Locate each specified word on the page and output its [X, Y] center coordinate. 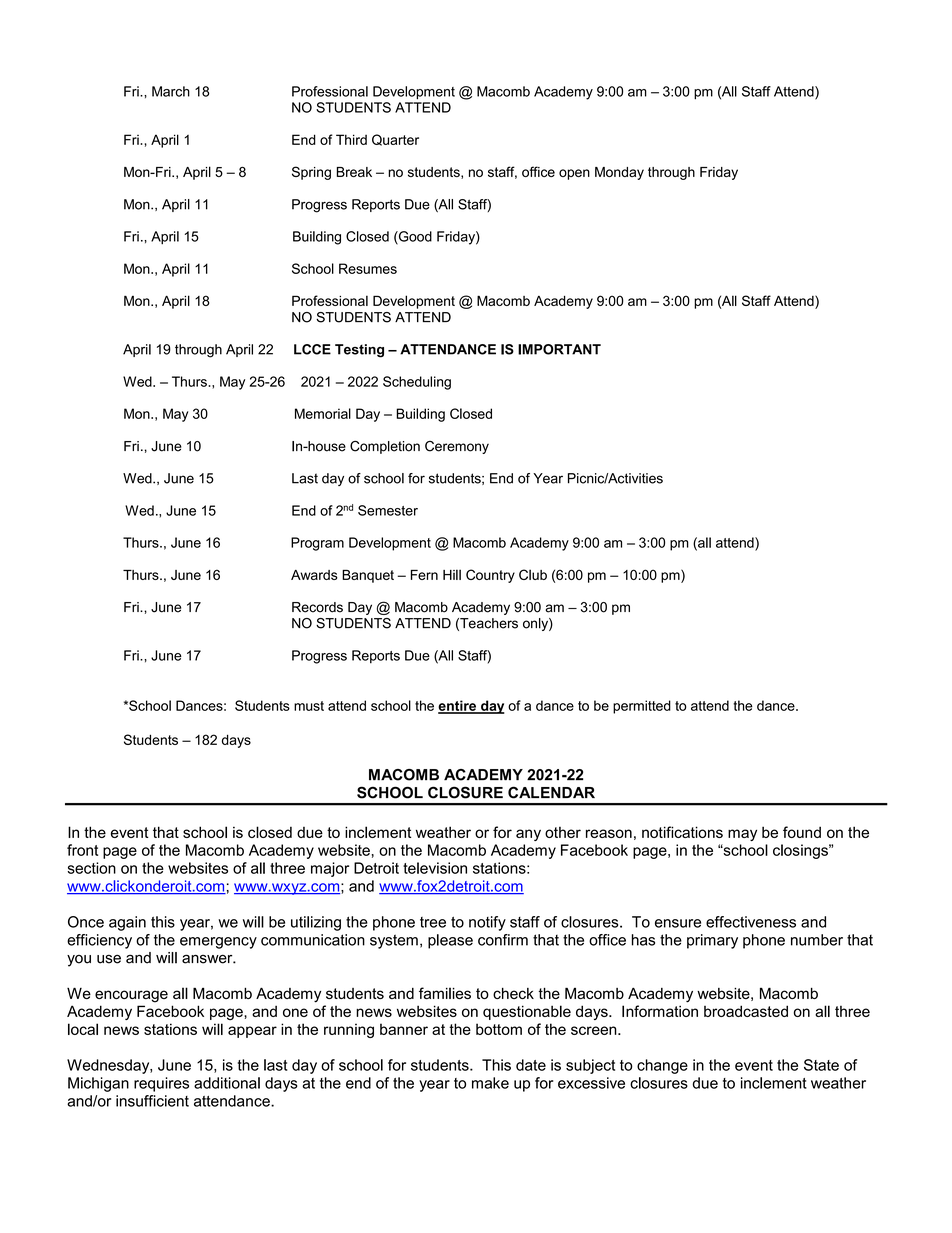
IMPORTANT [559, 349]
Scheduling [417, 383]
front [82, 850]
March [171, 91]
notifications [682, 832]
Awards [314, 575]
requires [161, 1084]
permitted [642, 707]
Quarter [395, 140]
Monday [619, 173]
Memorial [323, 413]
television [435, 868]
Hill [452, 574]
